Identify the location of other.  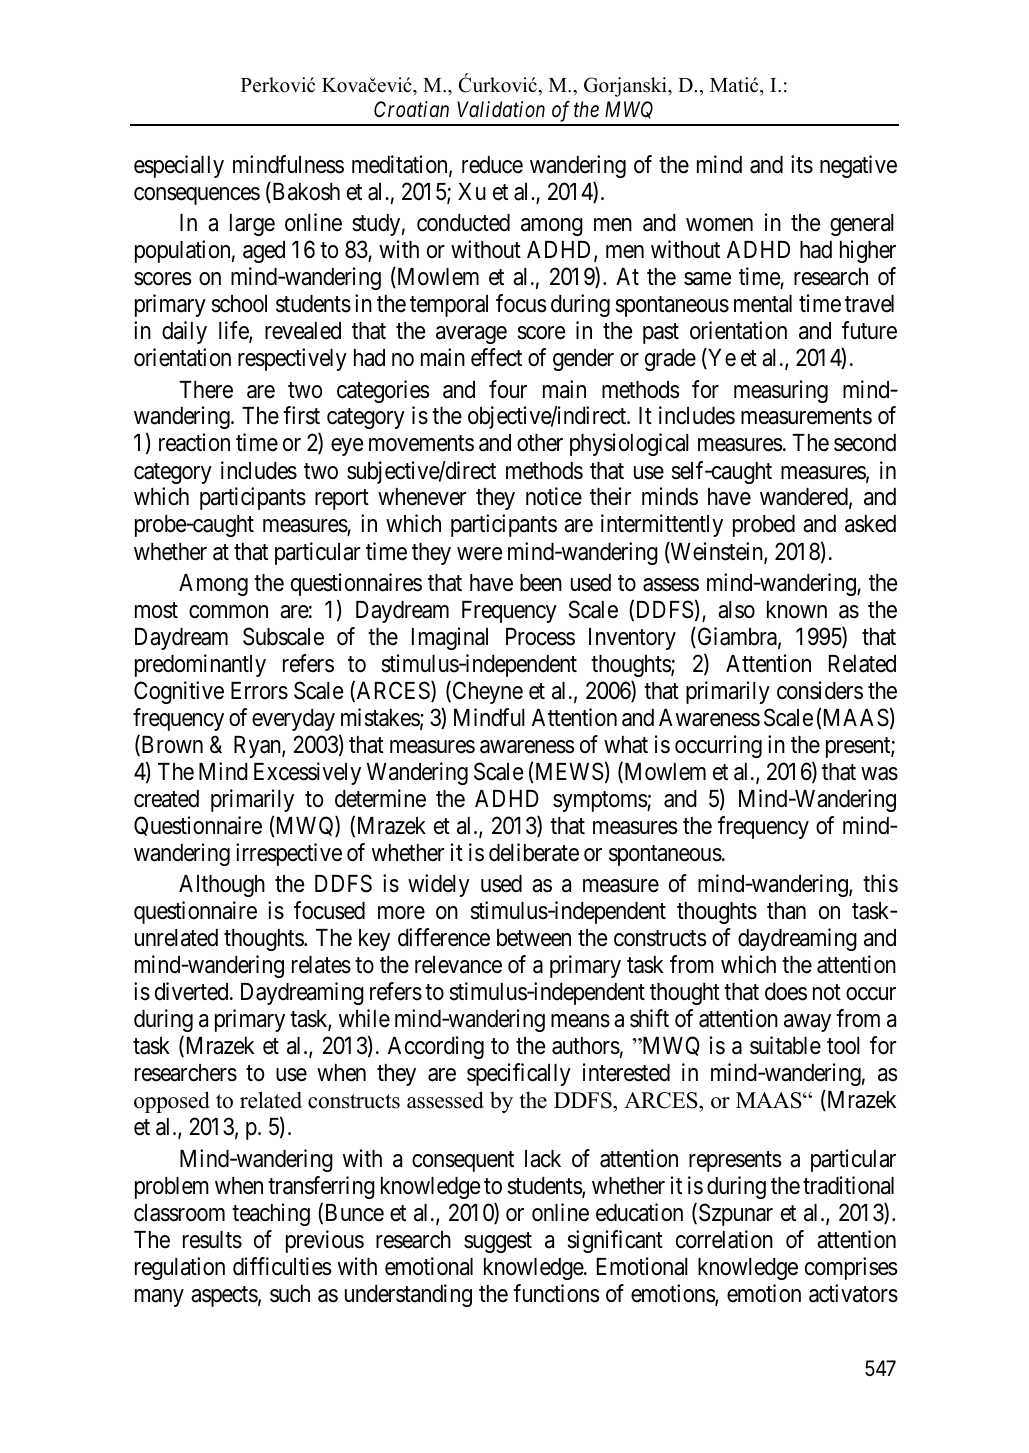
(540, 443).
